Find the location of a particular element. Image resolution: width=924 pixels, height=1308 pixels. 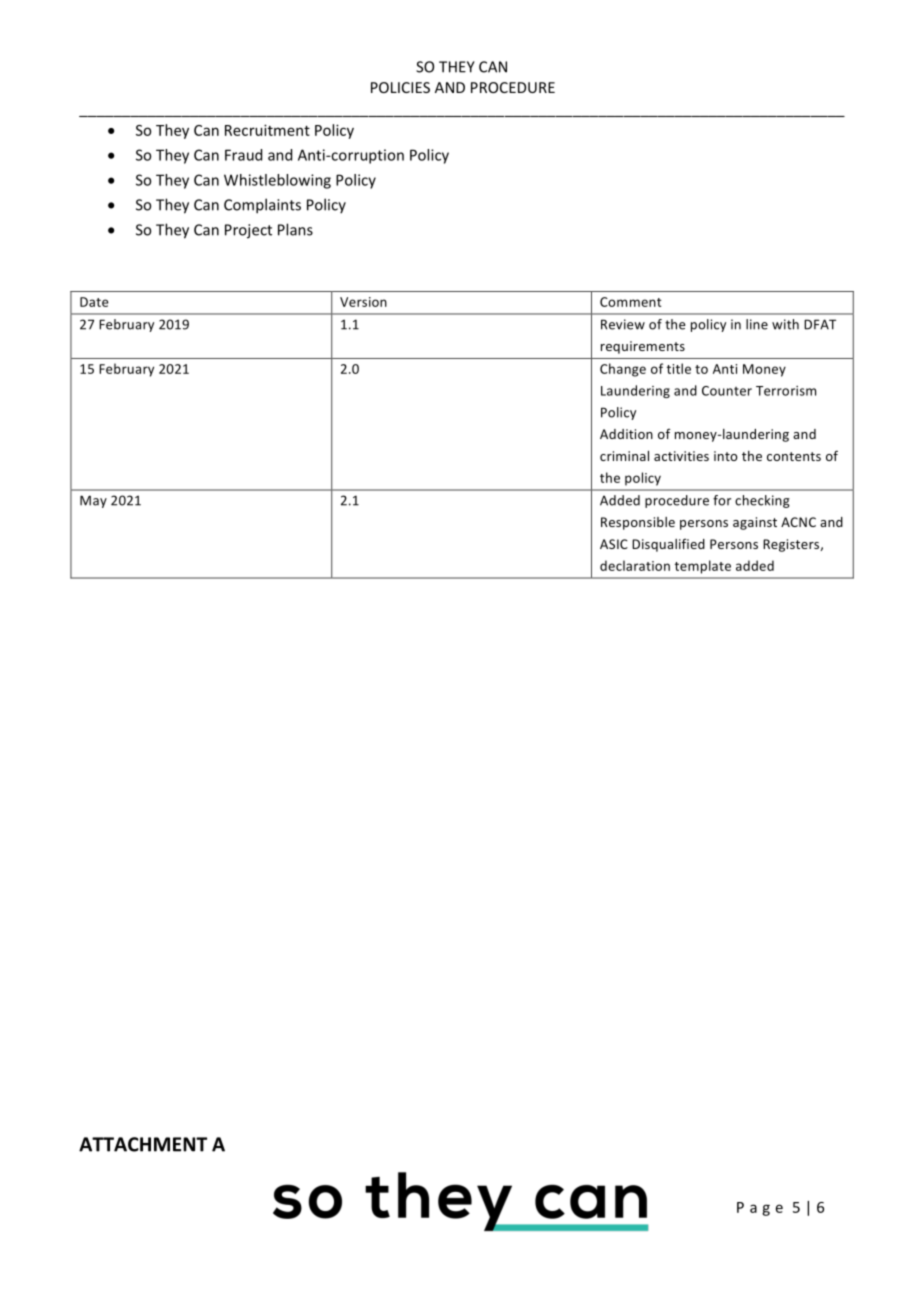

ATTACHMENT is located at coordinates (143, 1144).
